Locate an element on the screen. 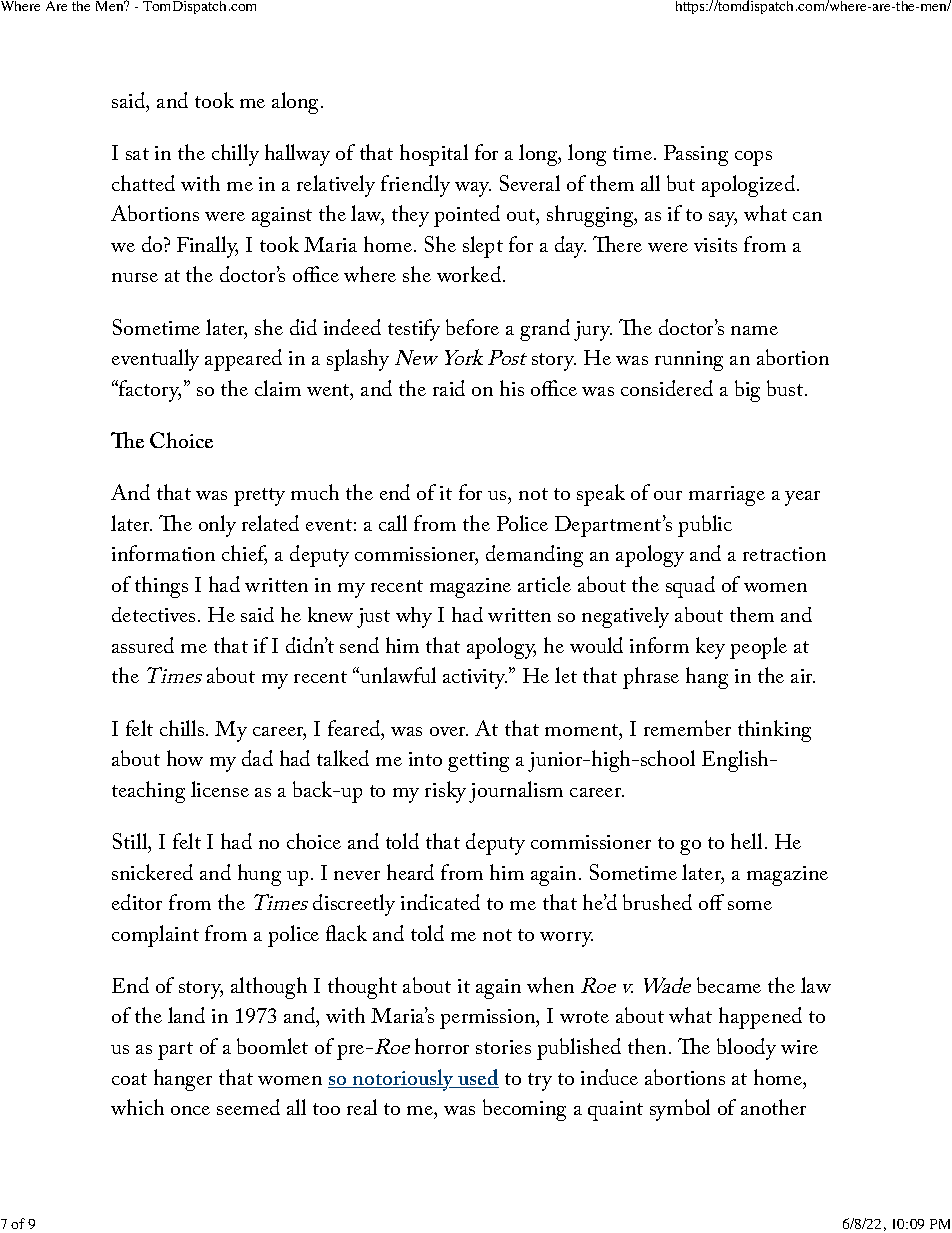 The image size is (952, 1233). apologized is located at coordinates (750, 186).
